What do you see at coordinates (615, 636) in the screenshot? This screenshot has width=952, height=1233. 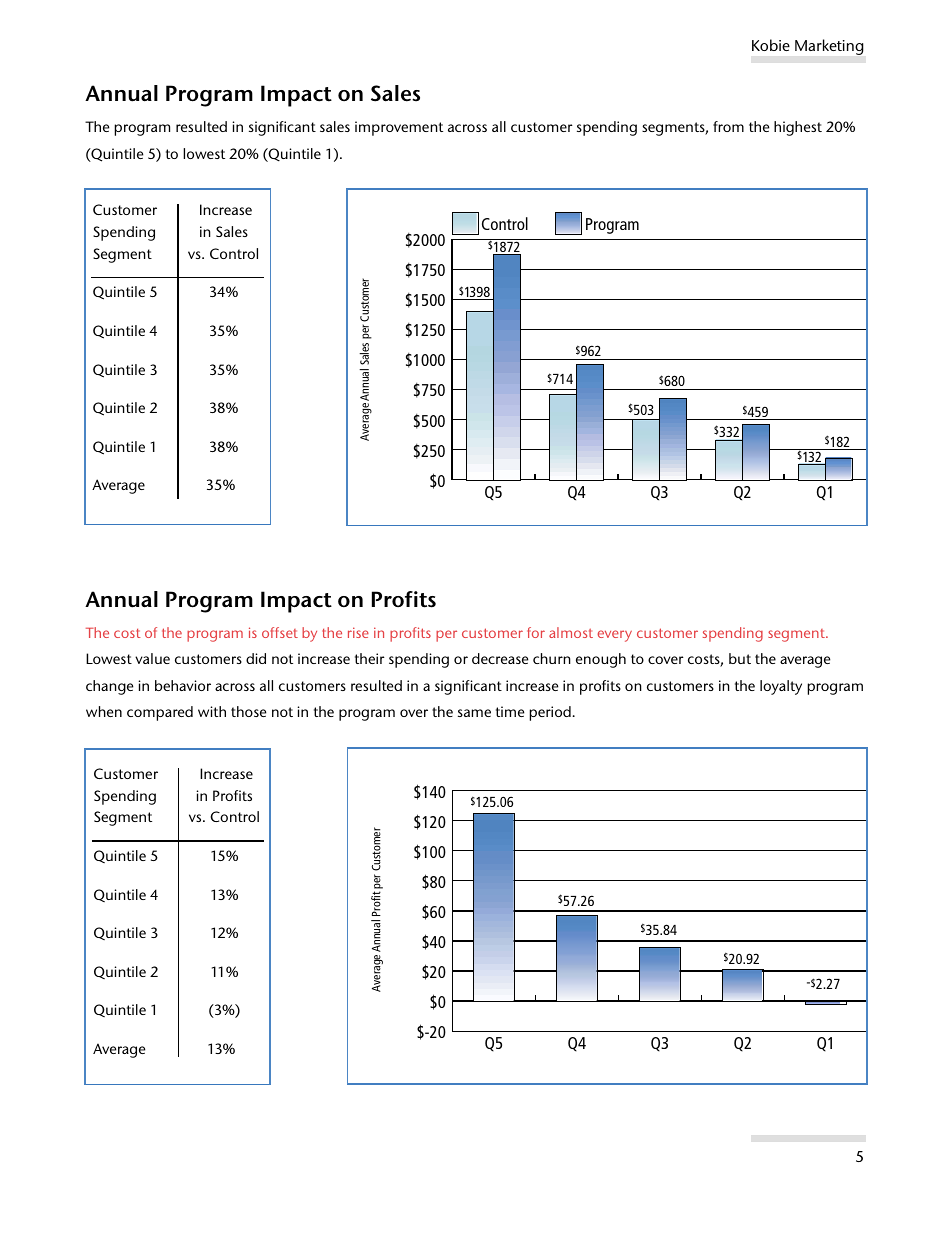 I see `every` at bounding box center [615, 636].
